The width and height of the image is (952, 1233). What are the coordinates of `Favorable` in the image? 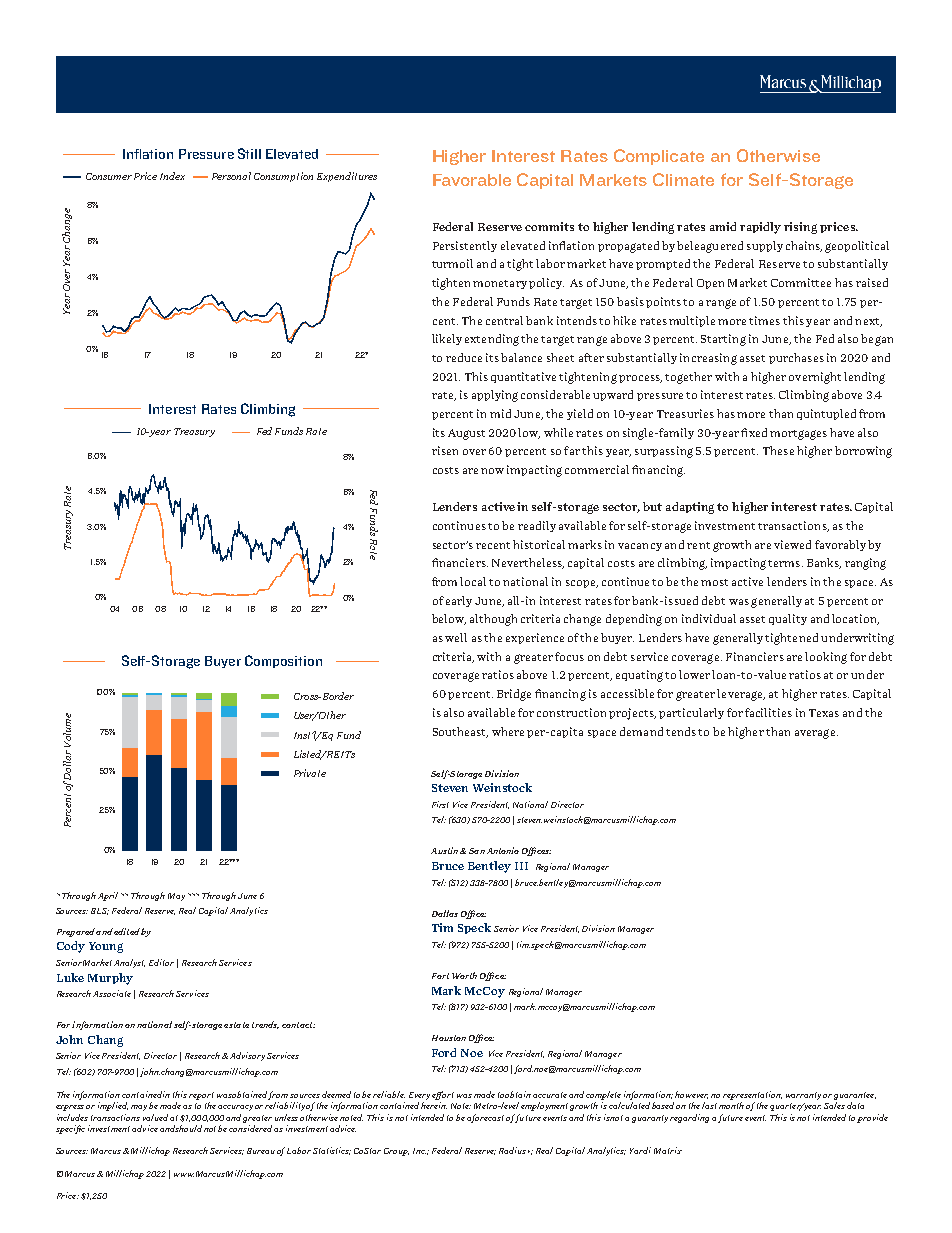 It's located at (472, 180).
